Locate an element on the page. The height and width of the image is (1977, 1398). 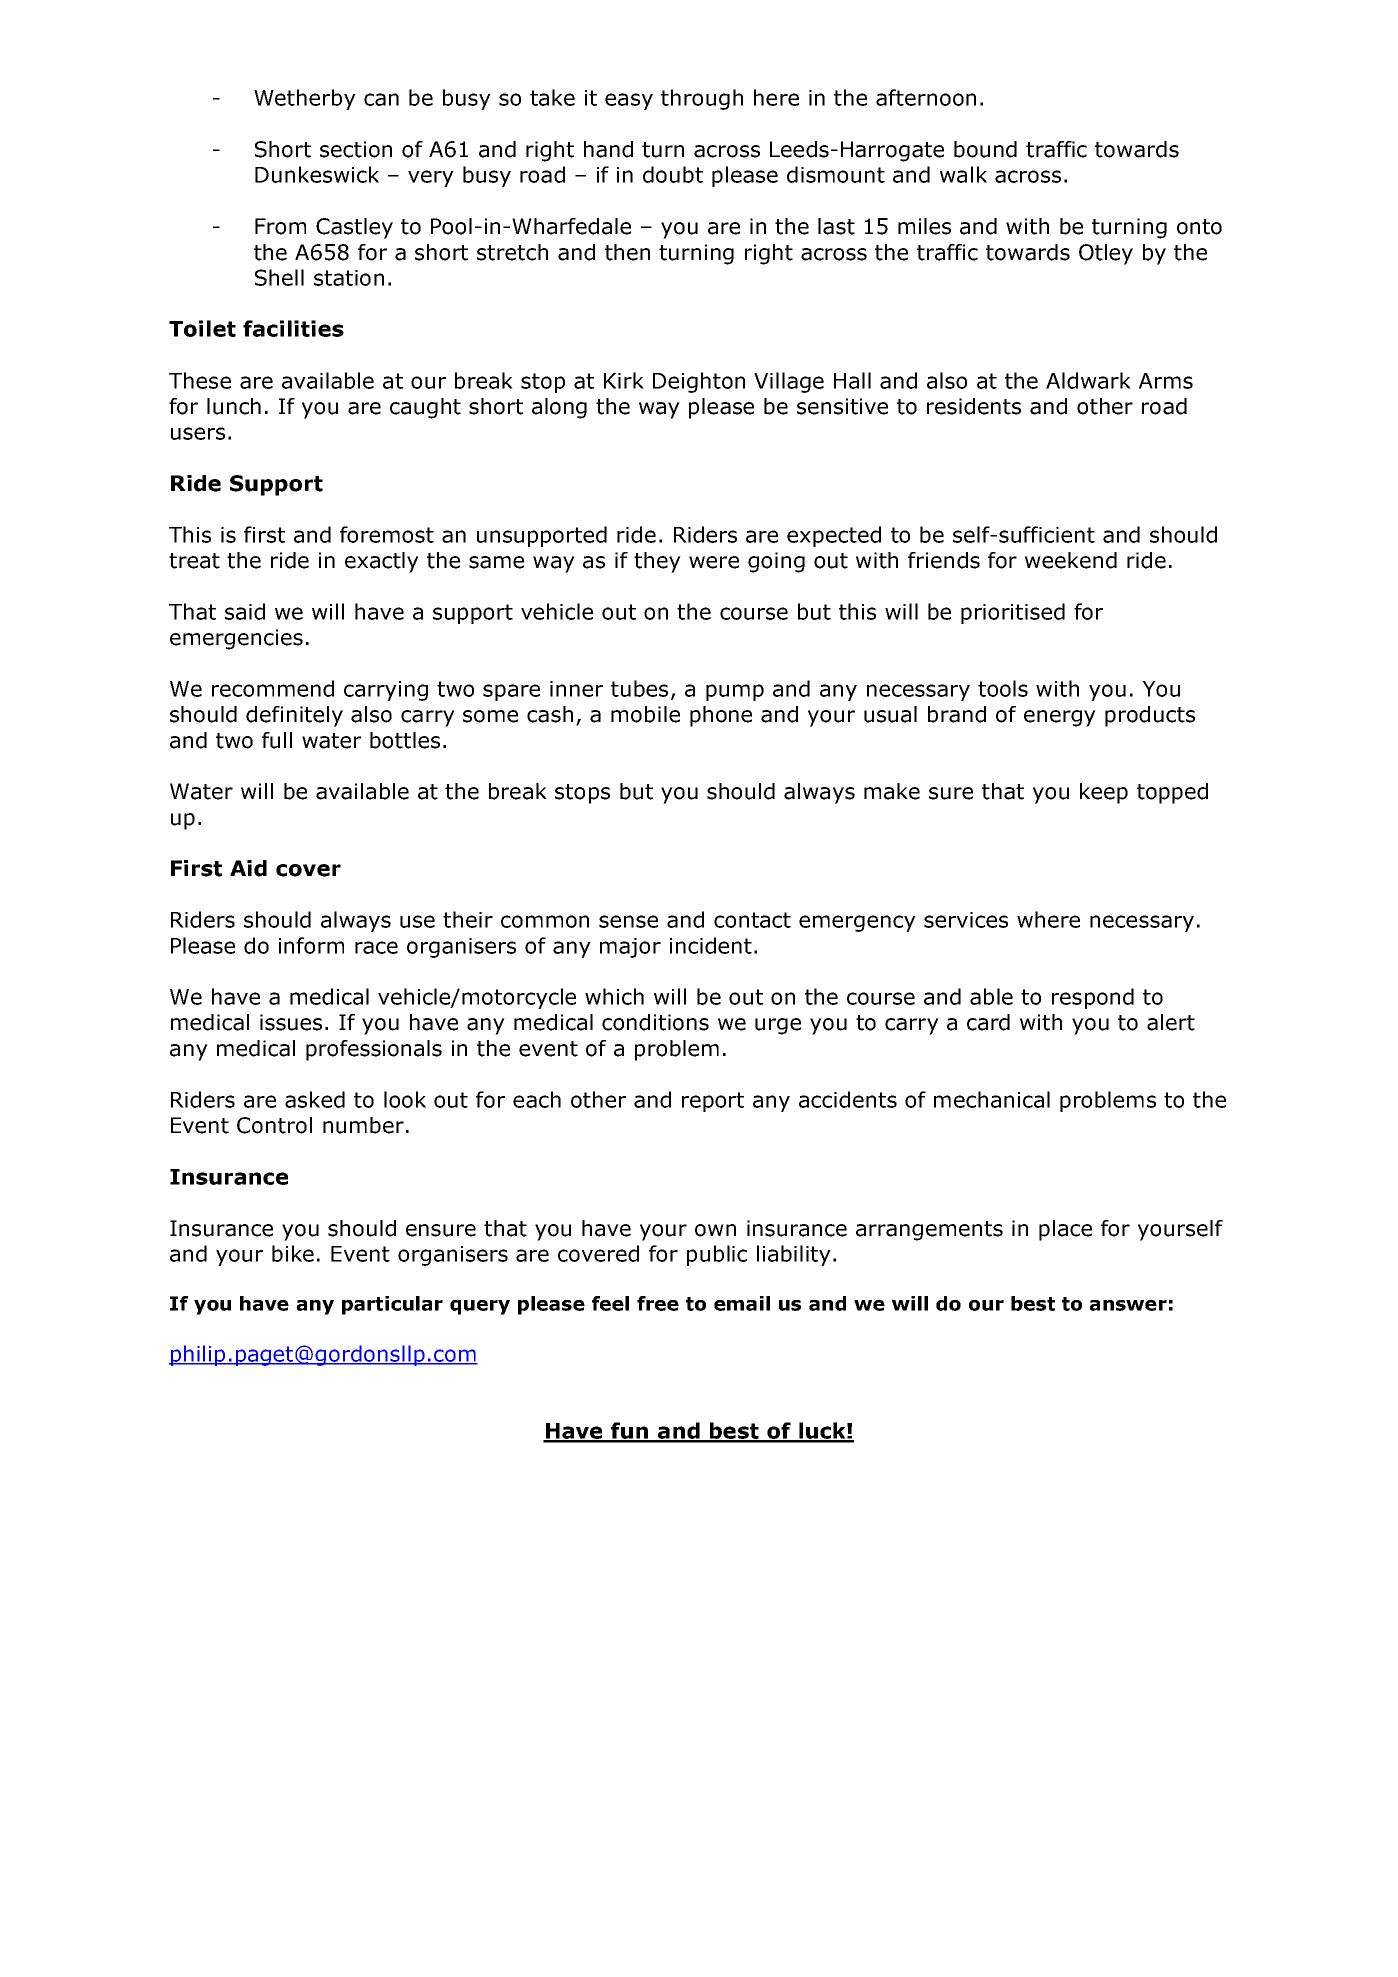
energy is located at coordinates (1060, 718).
